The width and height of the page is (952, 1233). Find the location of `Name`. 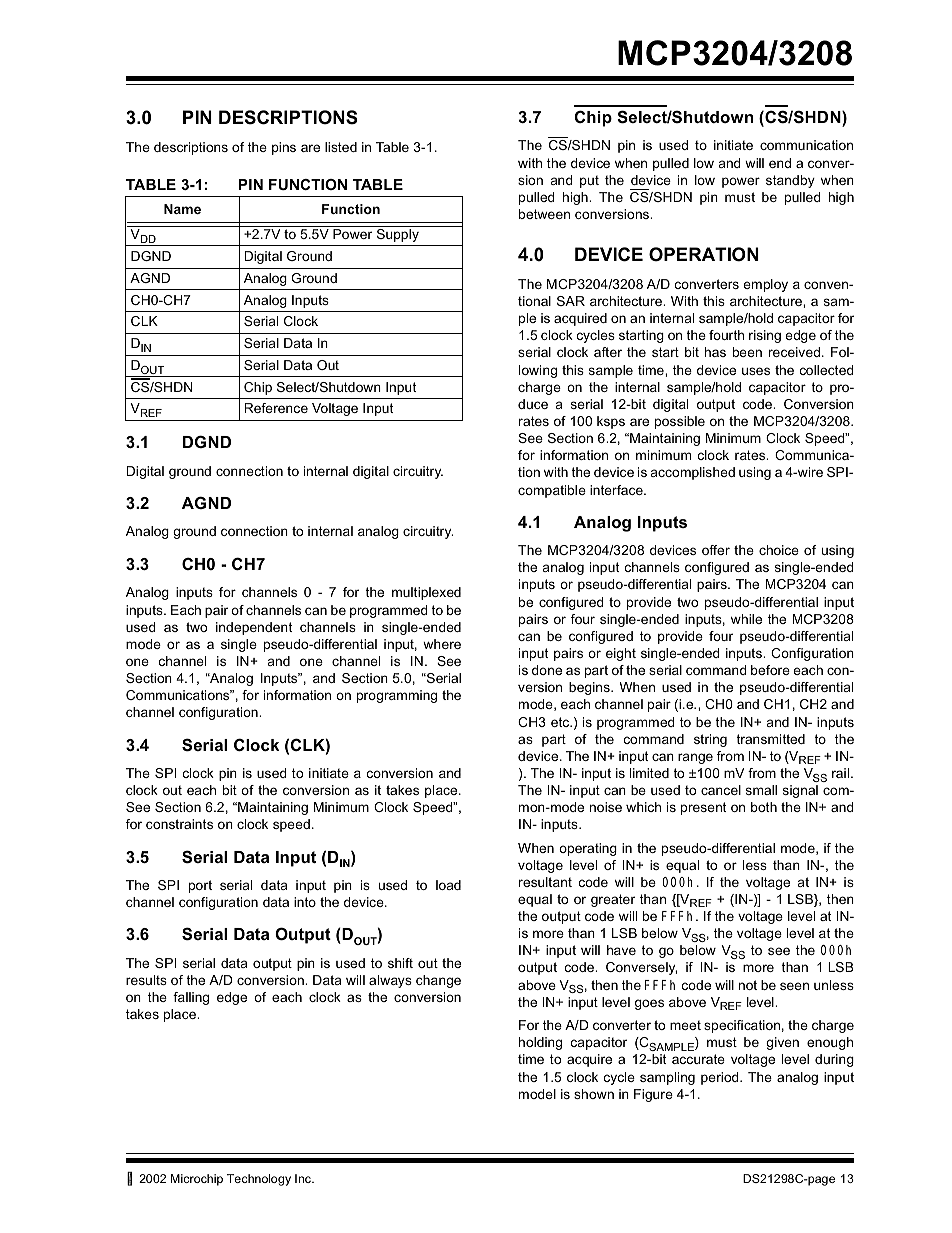

Name is located at coordinates (182, 209).
